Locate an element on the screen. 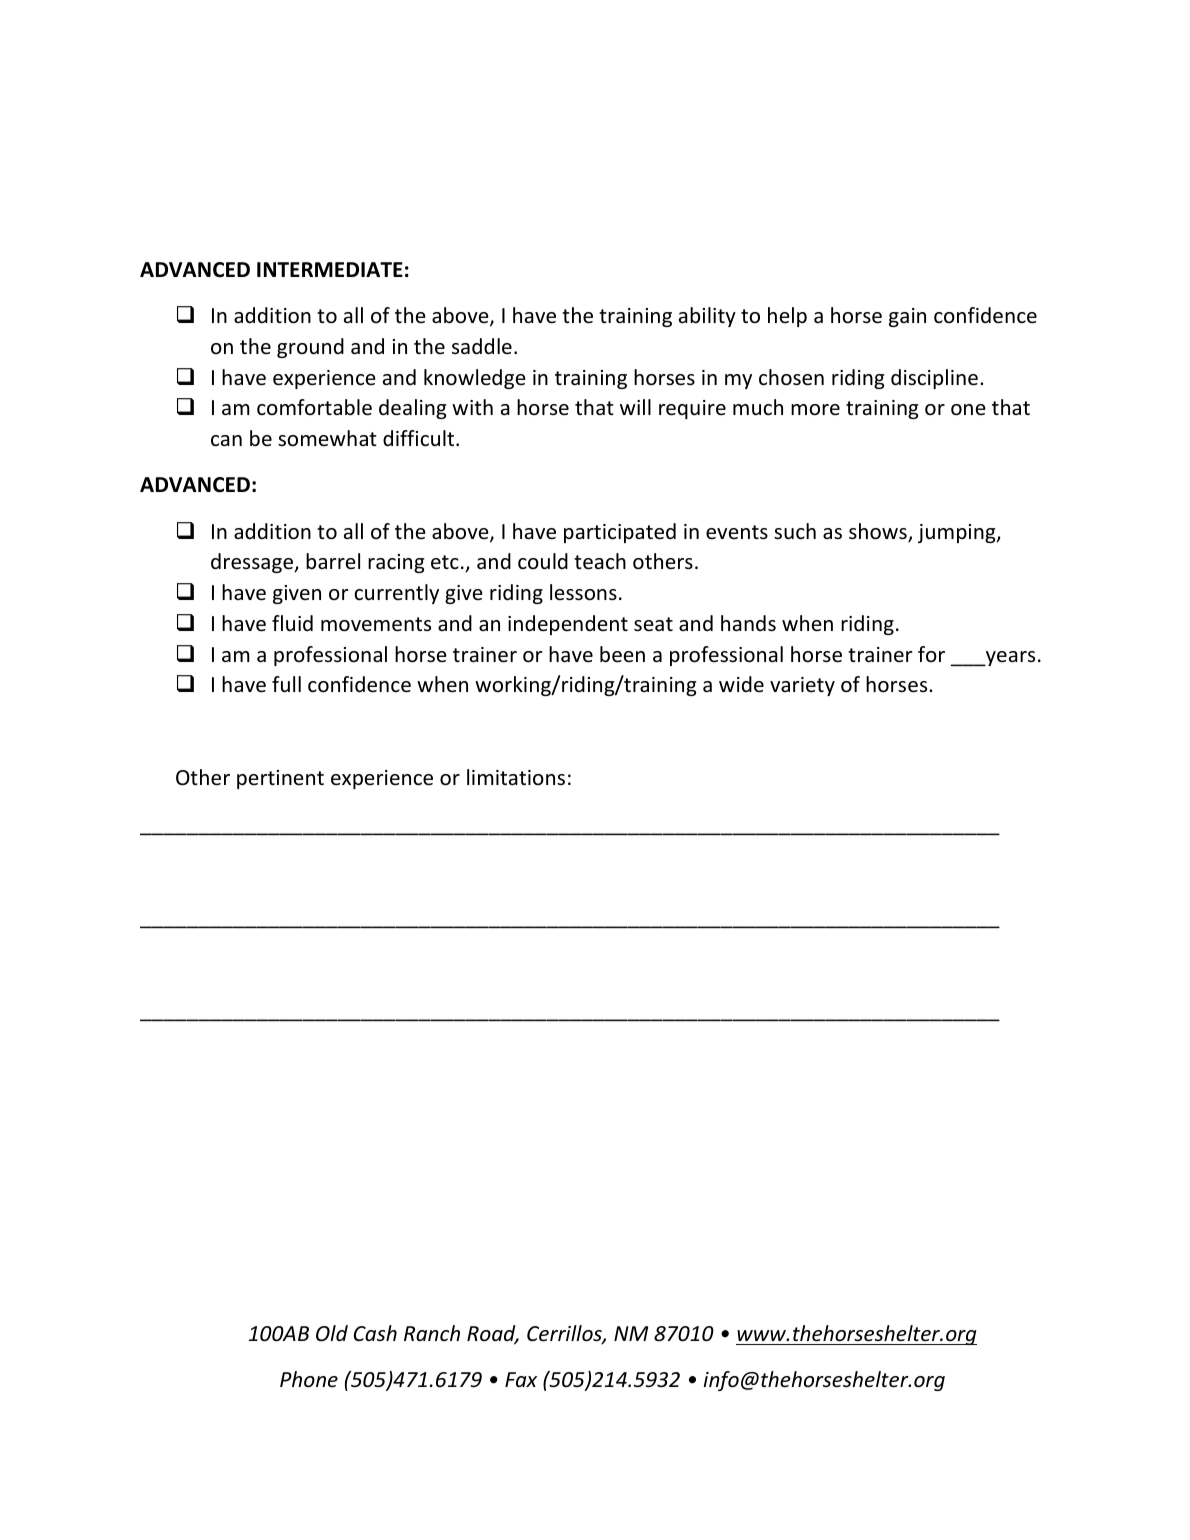  INTERMEDIATE is located at coordinates (330, 269).
